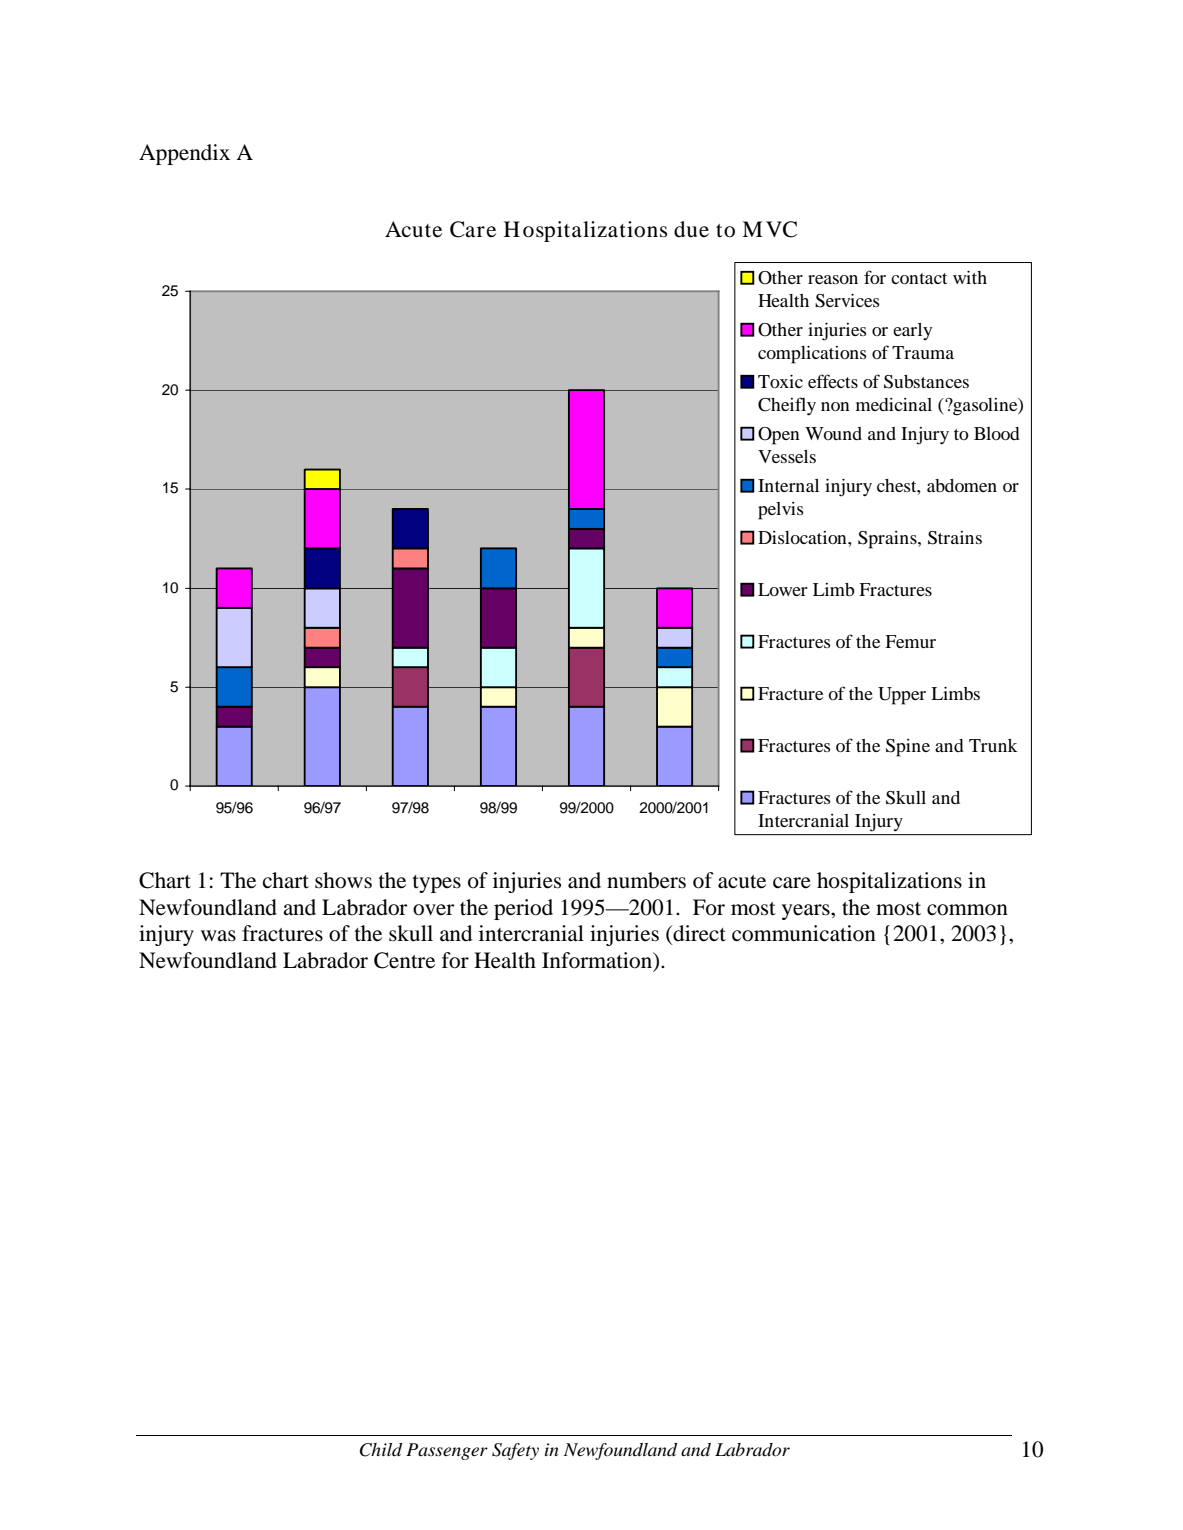 This page has height=1530, width=1183. What do you see at coordinates (691, 229) in the page?
I see `due` at bounding box center [691, 229].
